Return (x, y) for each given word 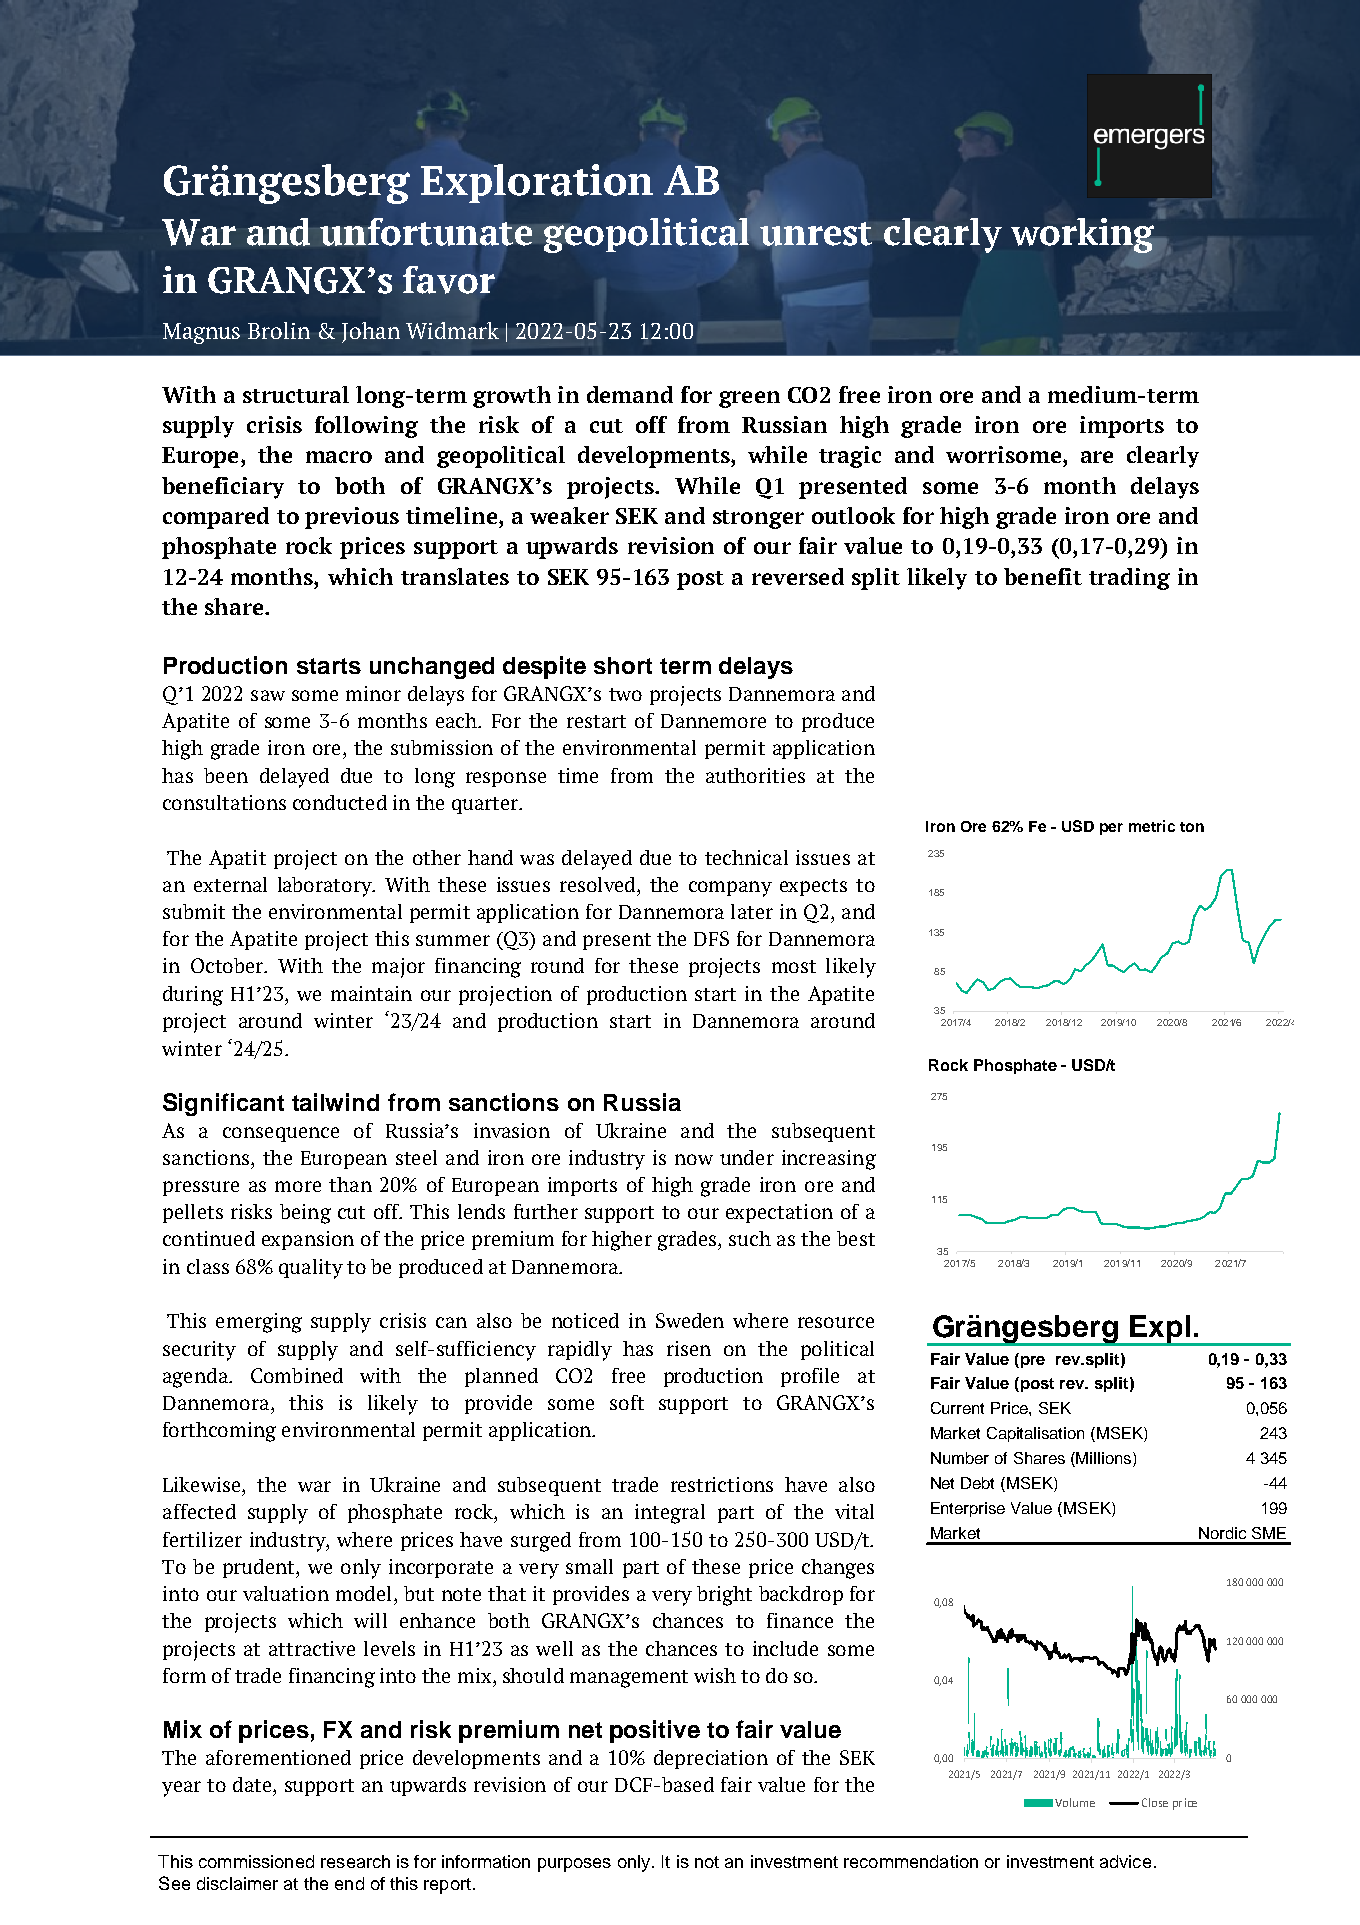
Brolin (279, 330)
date (253, 1784)
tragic (850, 457)
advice (1125, 1861)
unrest (816, 234)
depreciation (711, 1759)
